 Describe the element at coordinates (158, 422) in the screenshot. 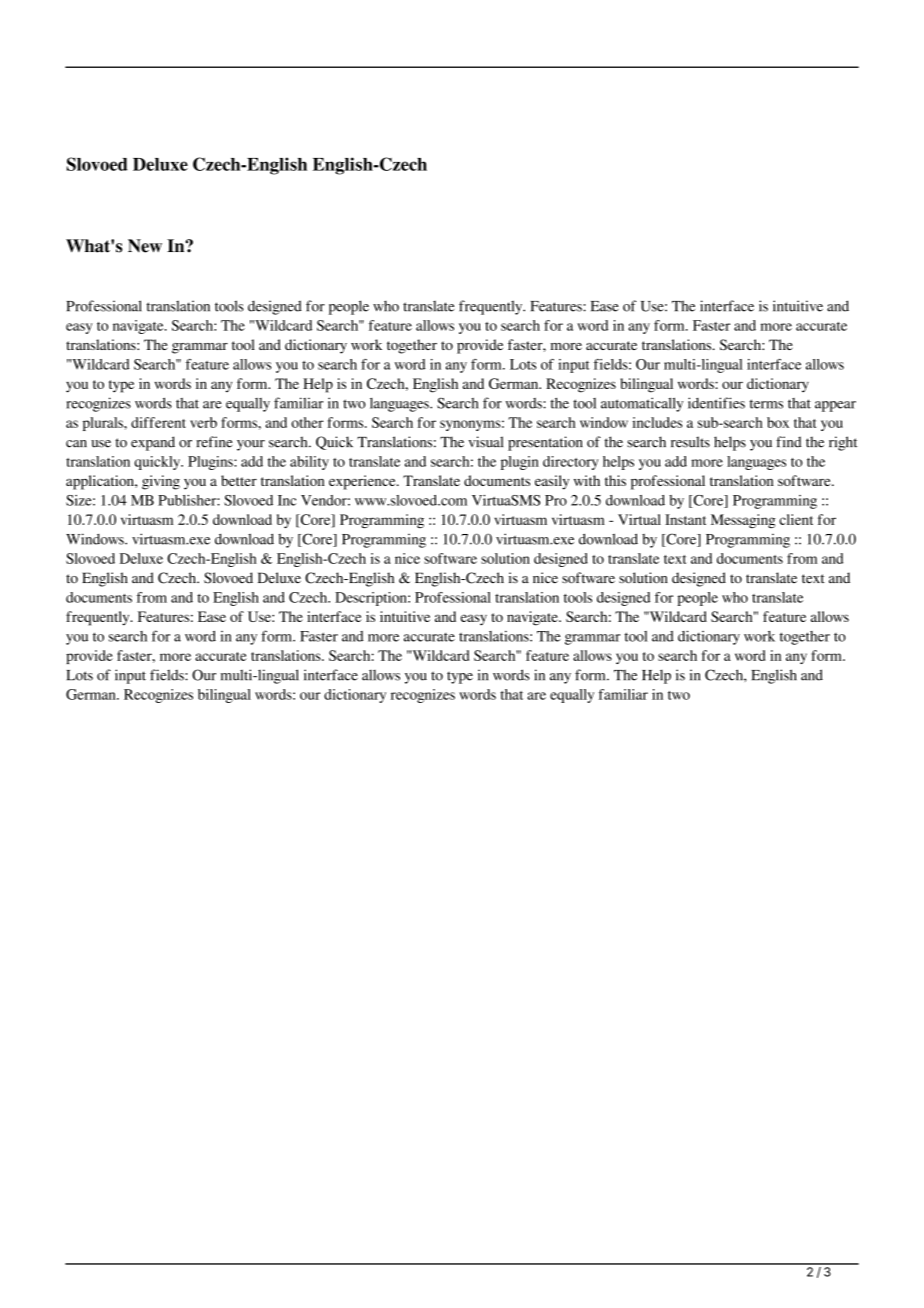

I see `different` at that location.
